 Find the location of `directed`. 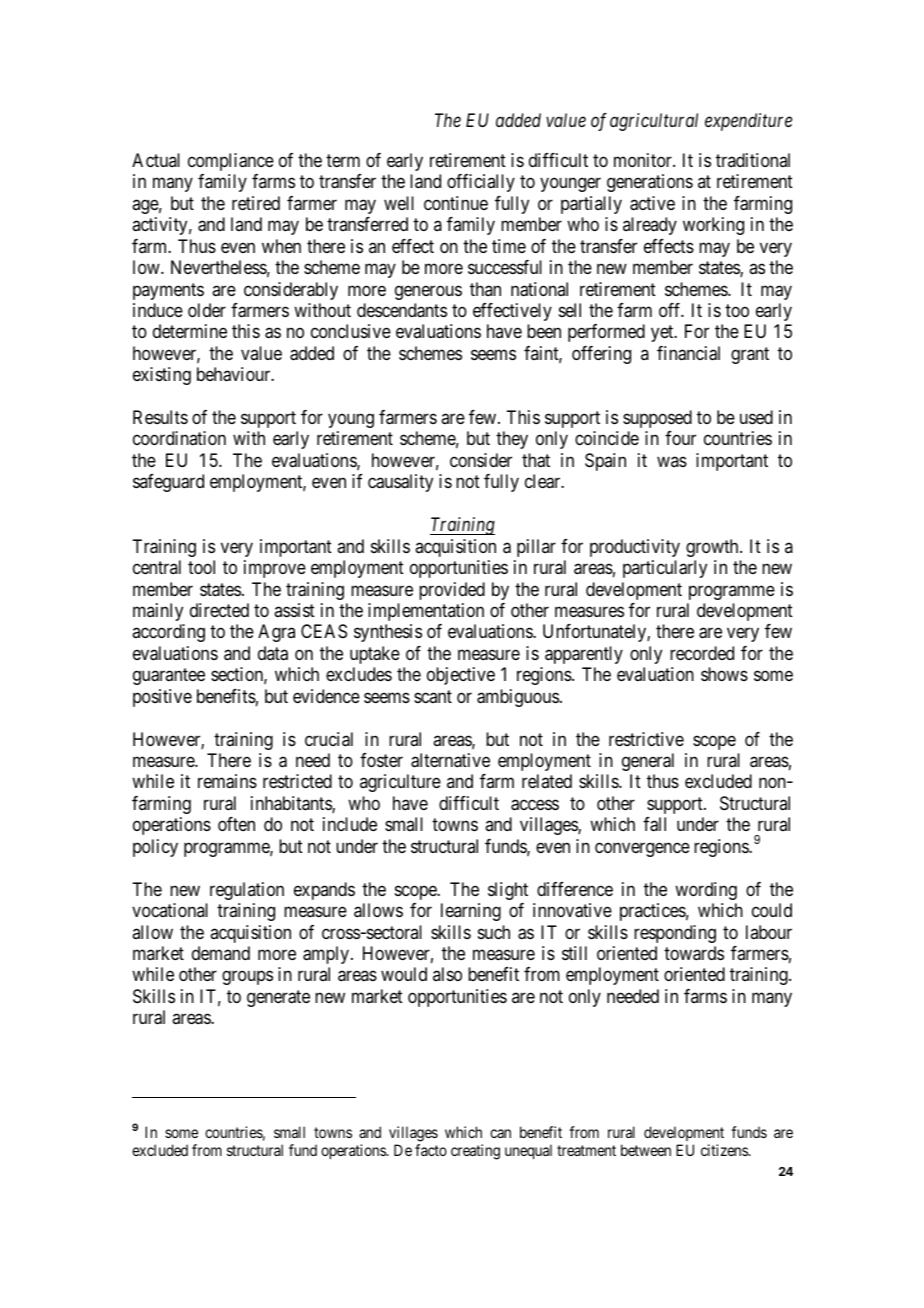

directed is located at coordinates (219, 610).
